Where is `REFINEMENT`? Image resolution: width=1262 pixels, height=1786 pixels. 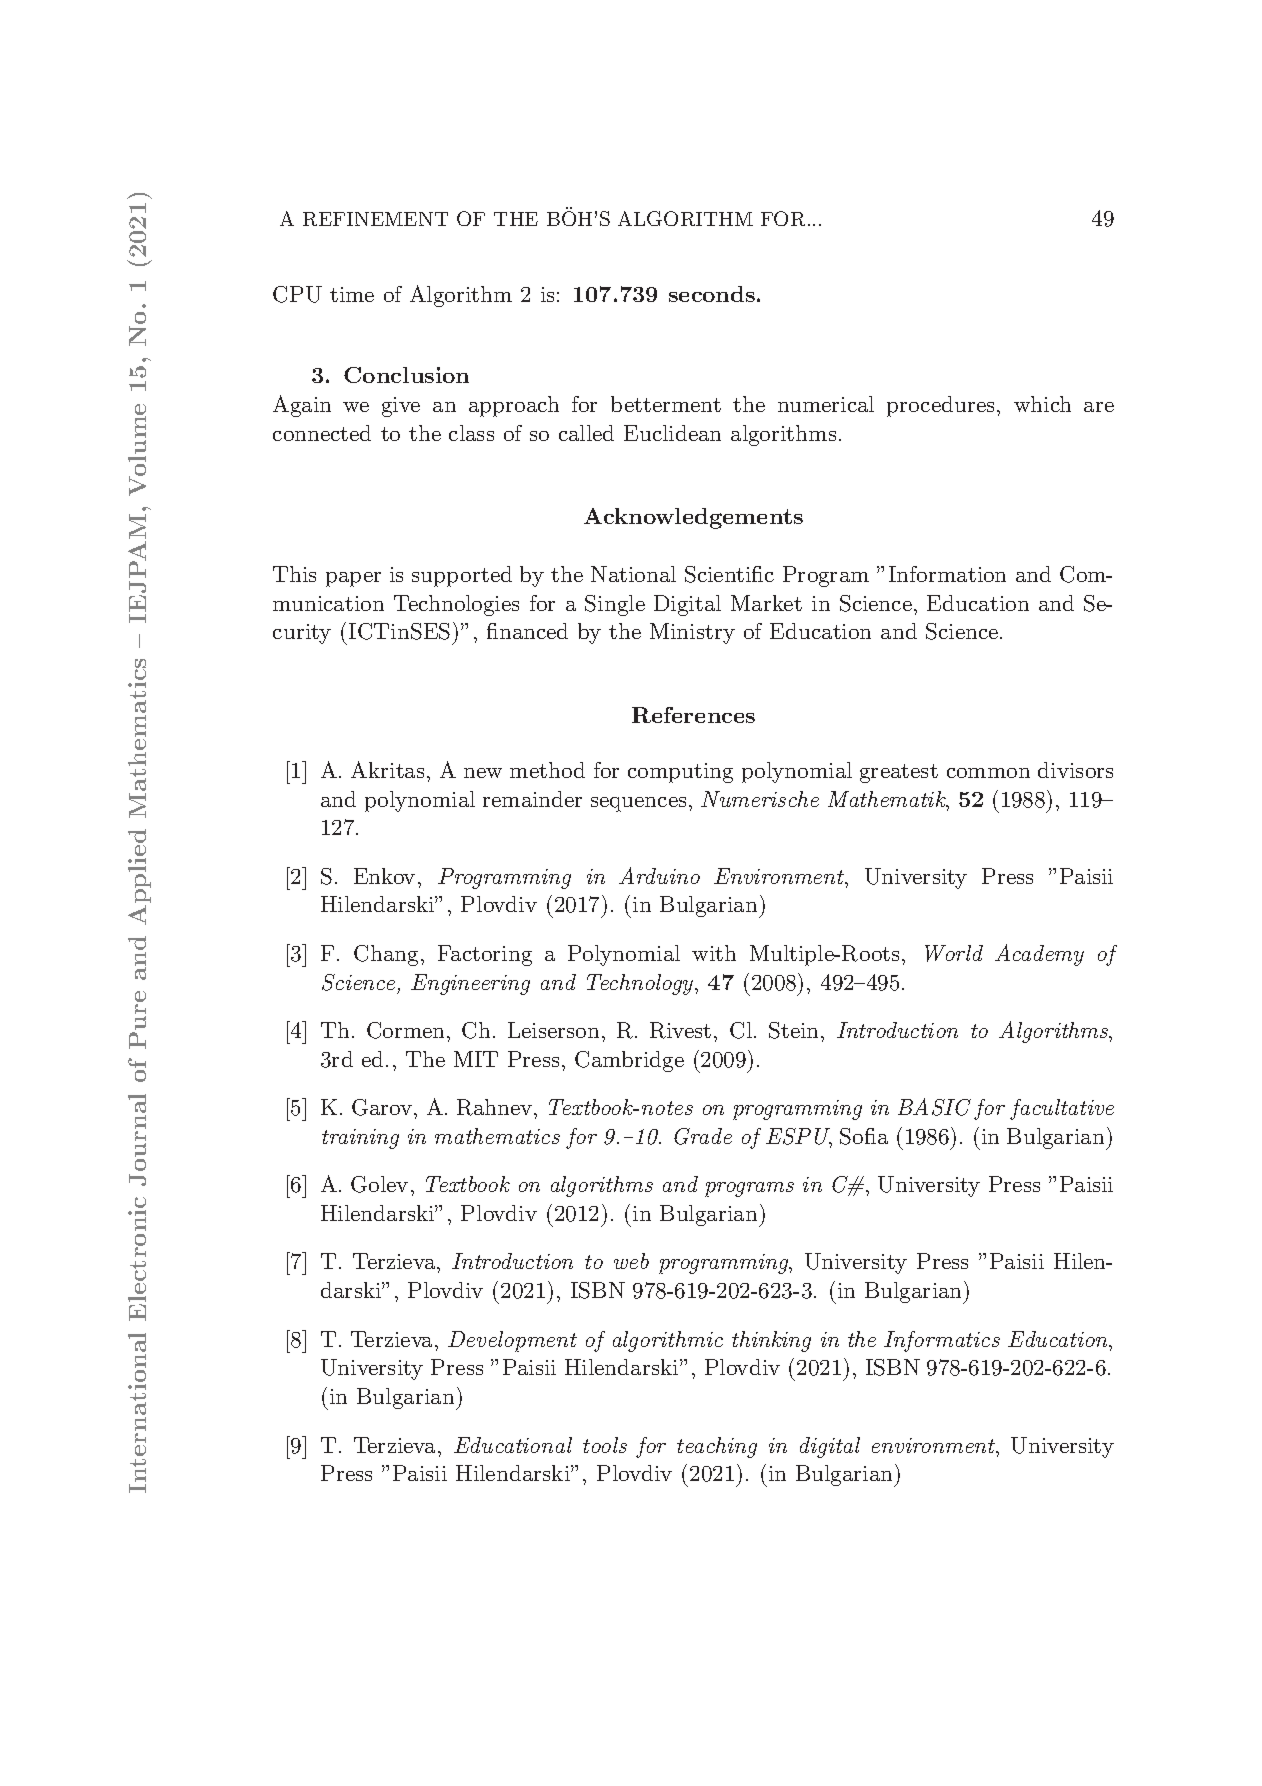
REFINEMENT is located at coordinates (375, 219).
